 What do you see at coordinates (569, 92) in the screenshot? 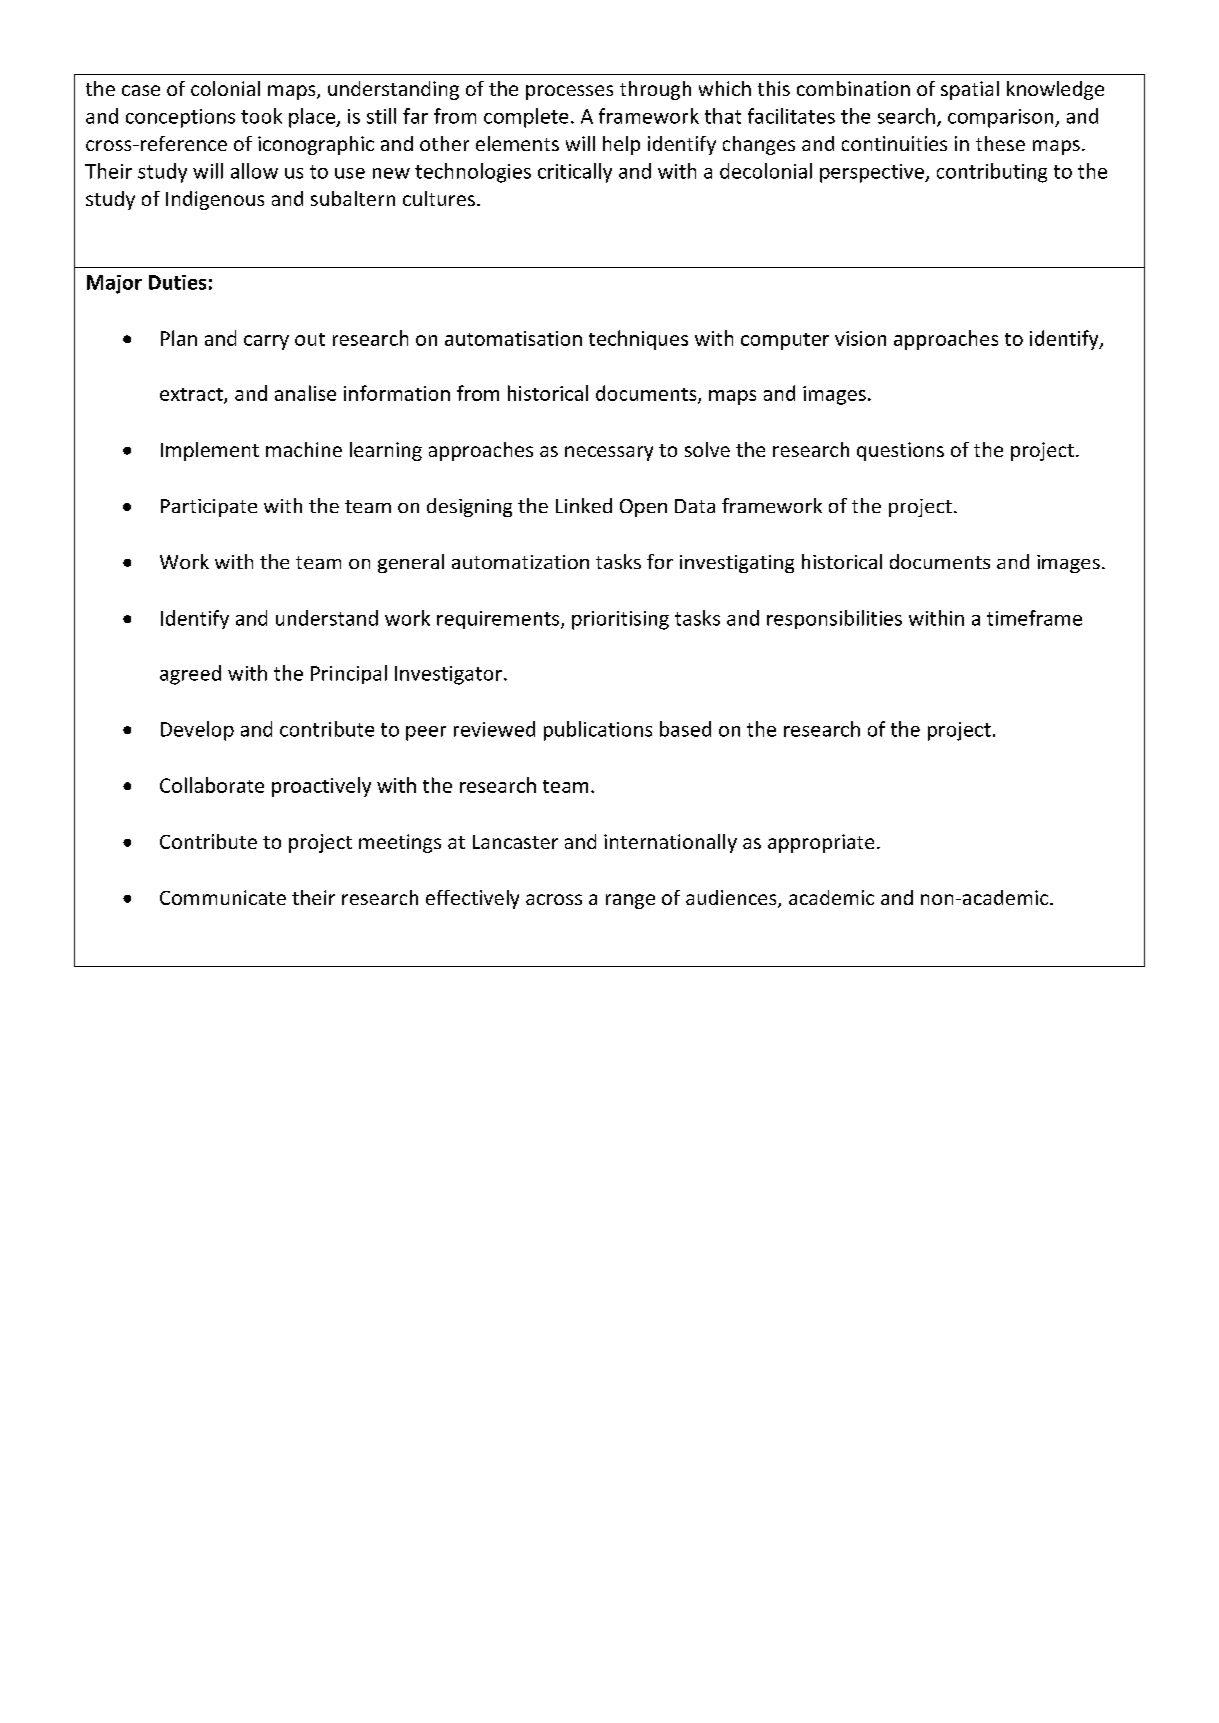
I see `processes` at bounding box center [569, 92].
